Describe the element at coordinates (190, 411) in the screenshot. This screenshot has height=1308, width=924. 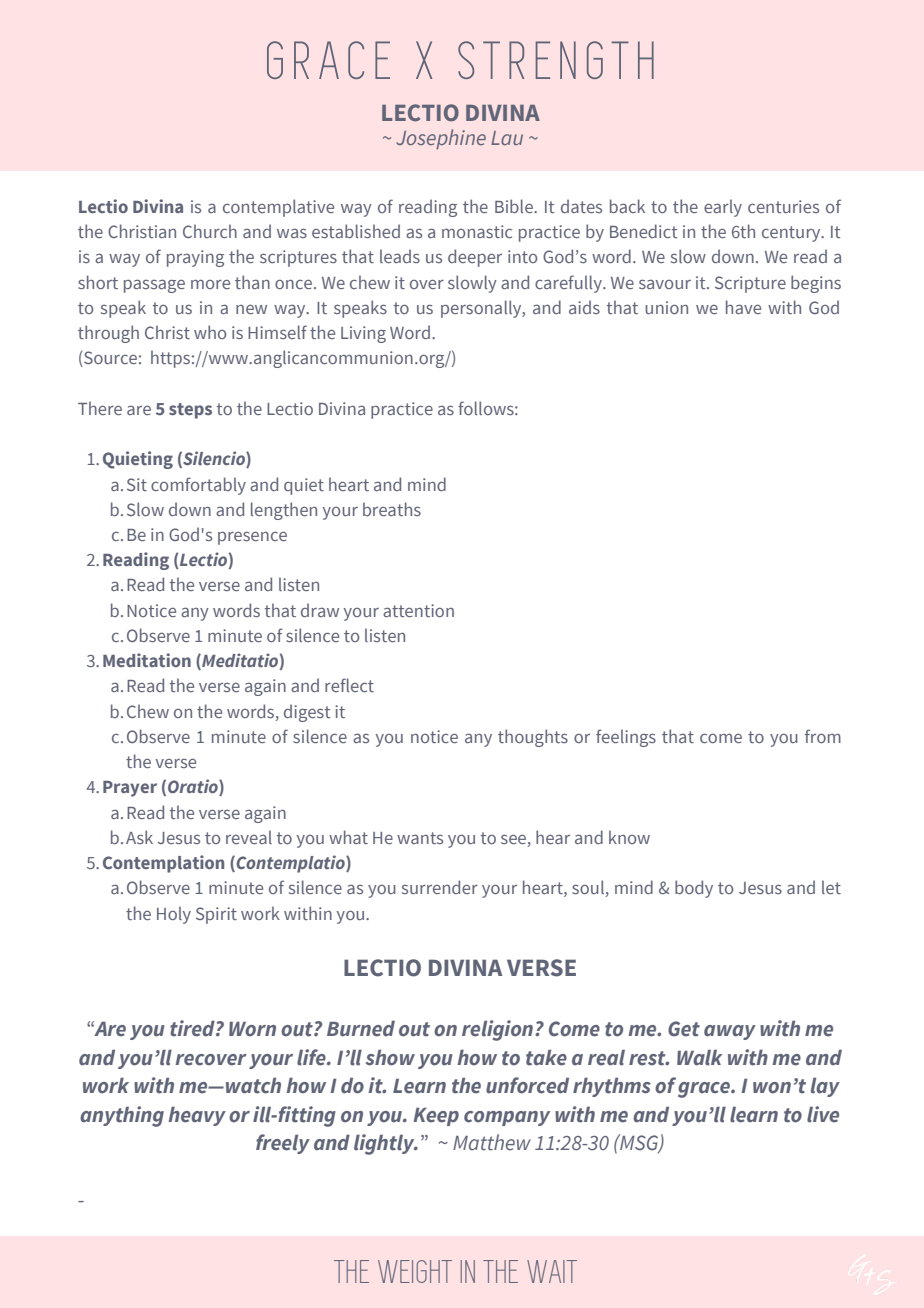
I see `steps` at that location.
